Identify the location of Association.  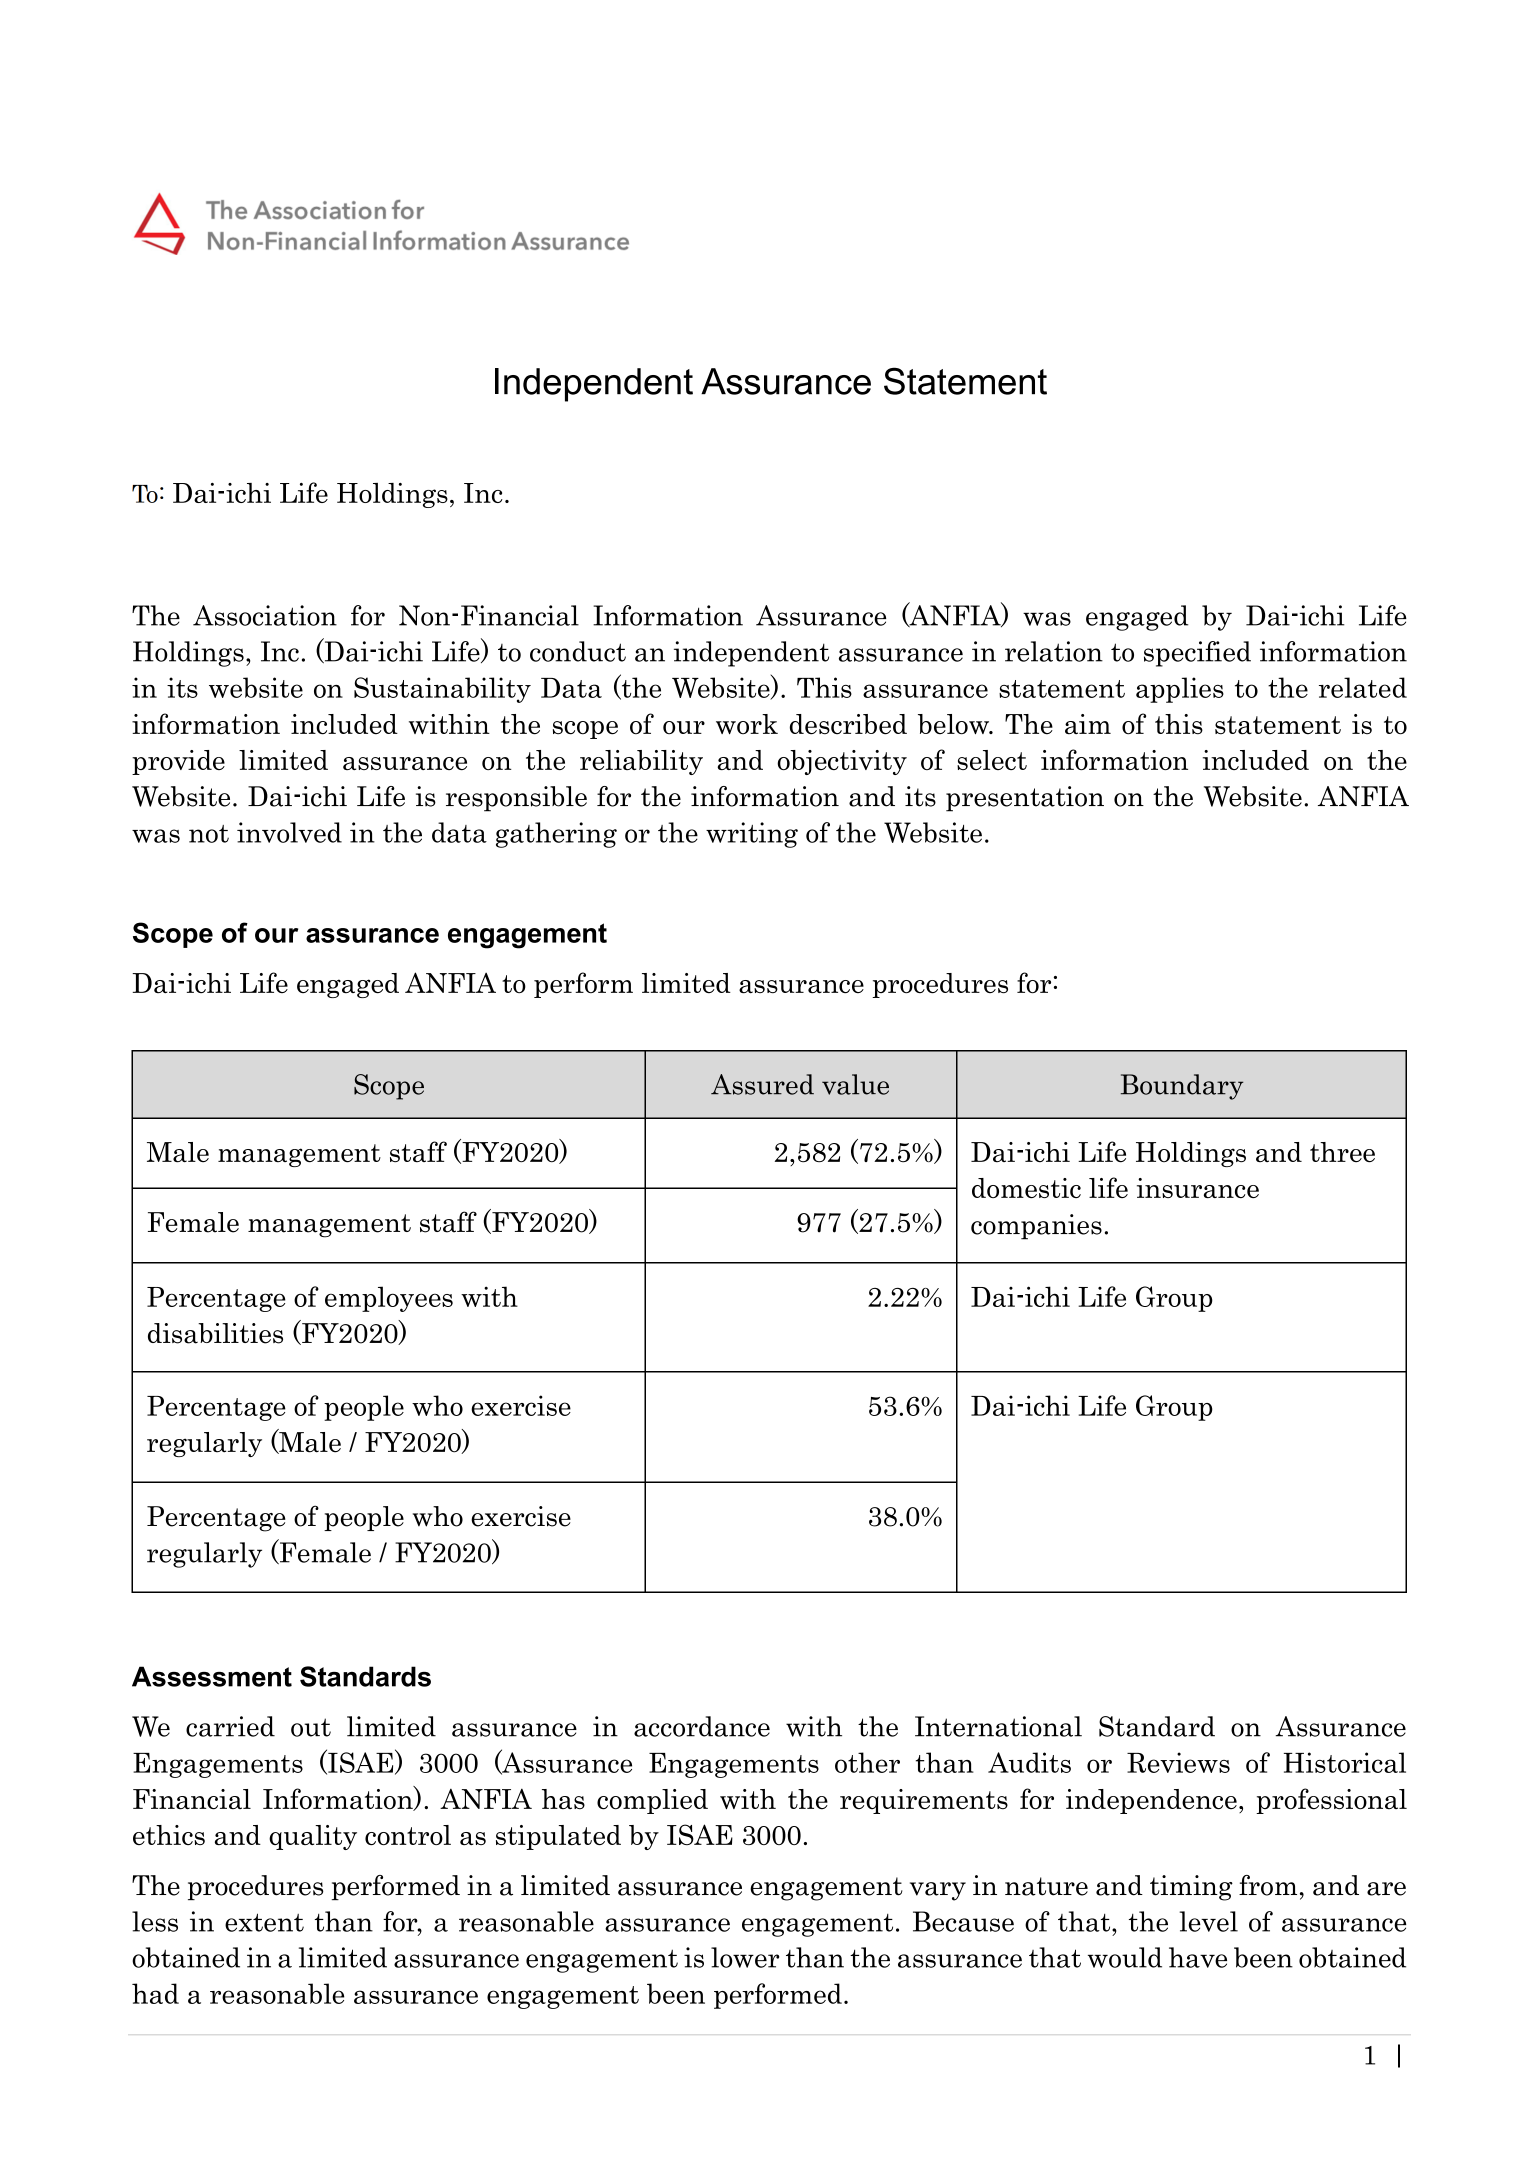
(265, 615).
